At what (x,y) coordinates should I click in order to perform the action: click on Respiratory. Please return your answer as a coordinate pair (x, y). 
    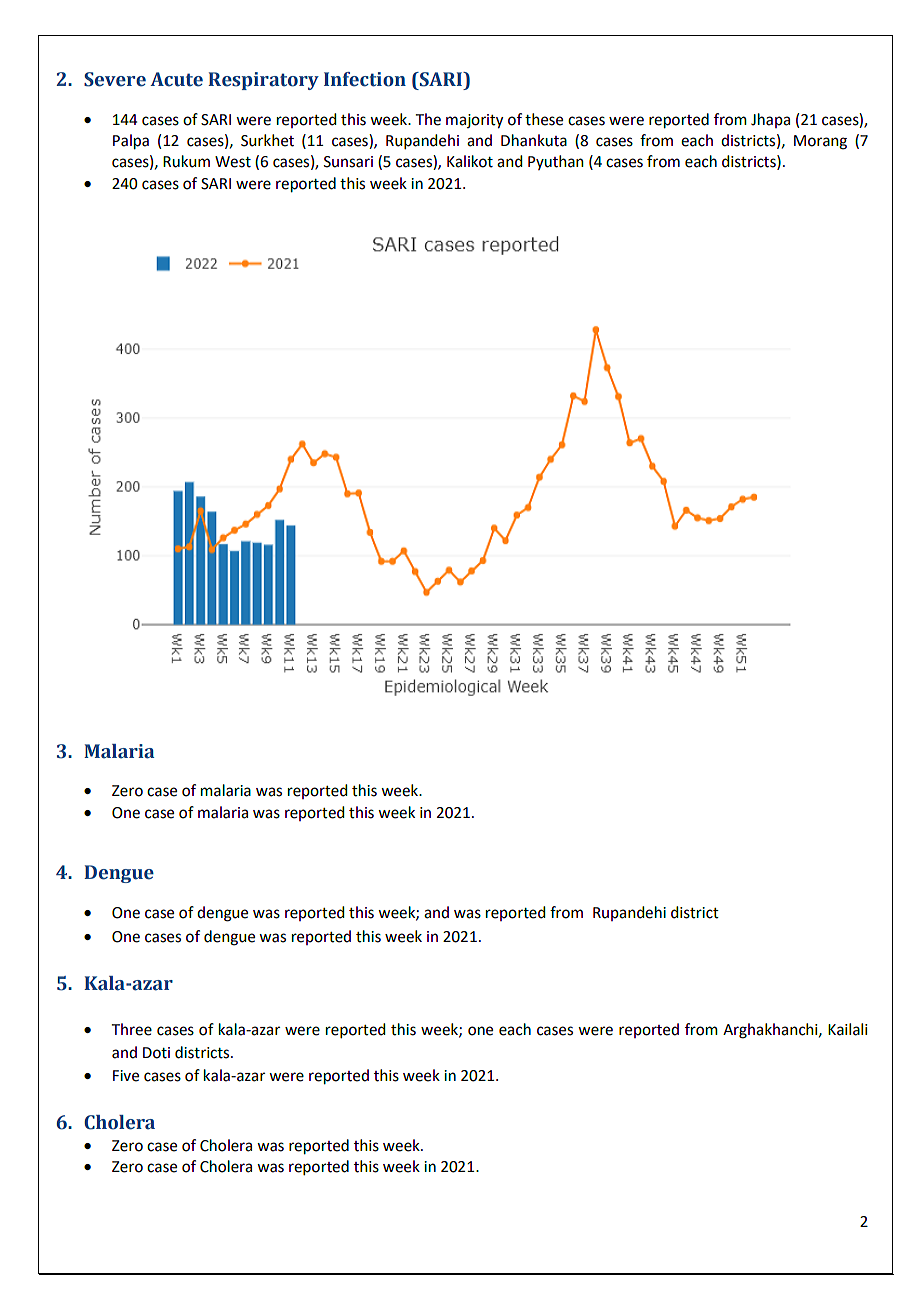
    Looking at the image, I should click on (263, 81).
